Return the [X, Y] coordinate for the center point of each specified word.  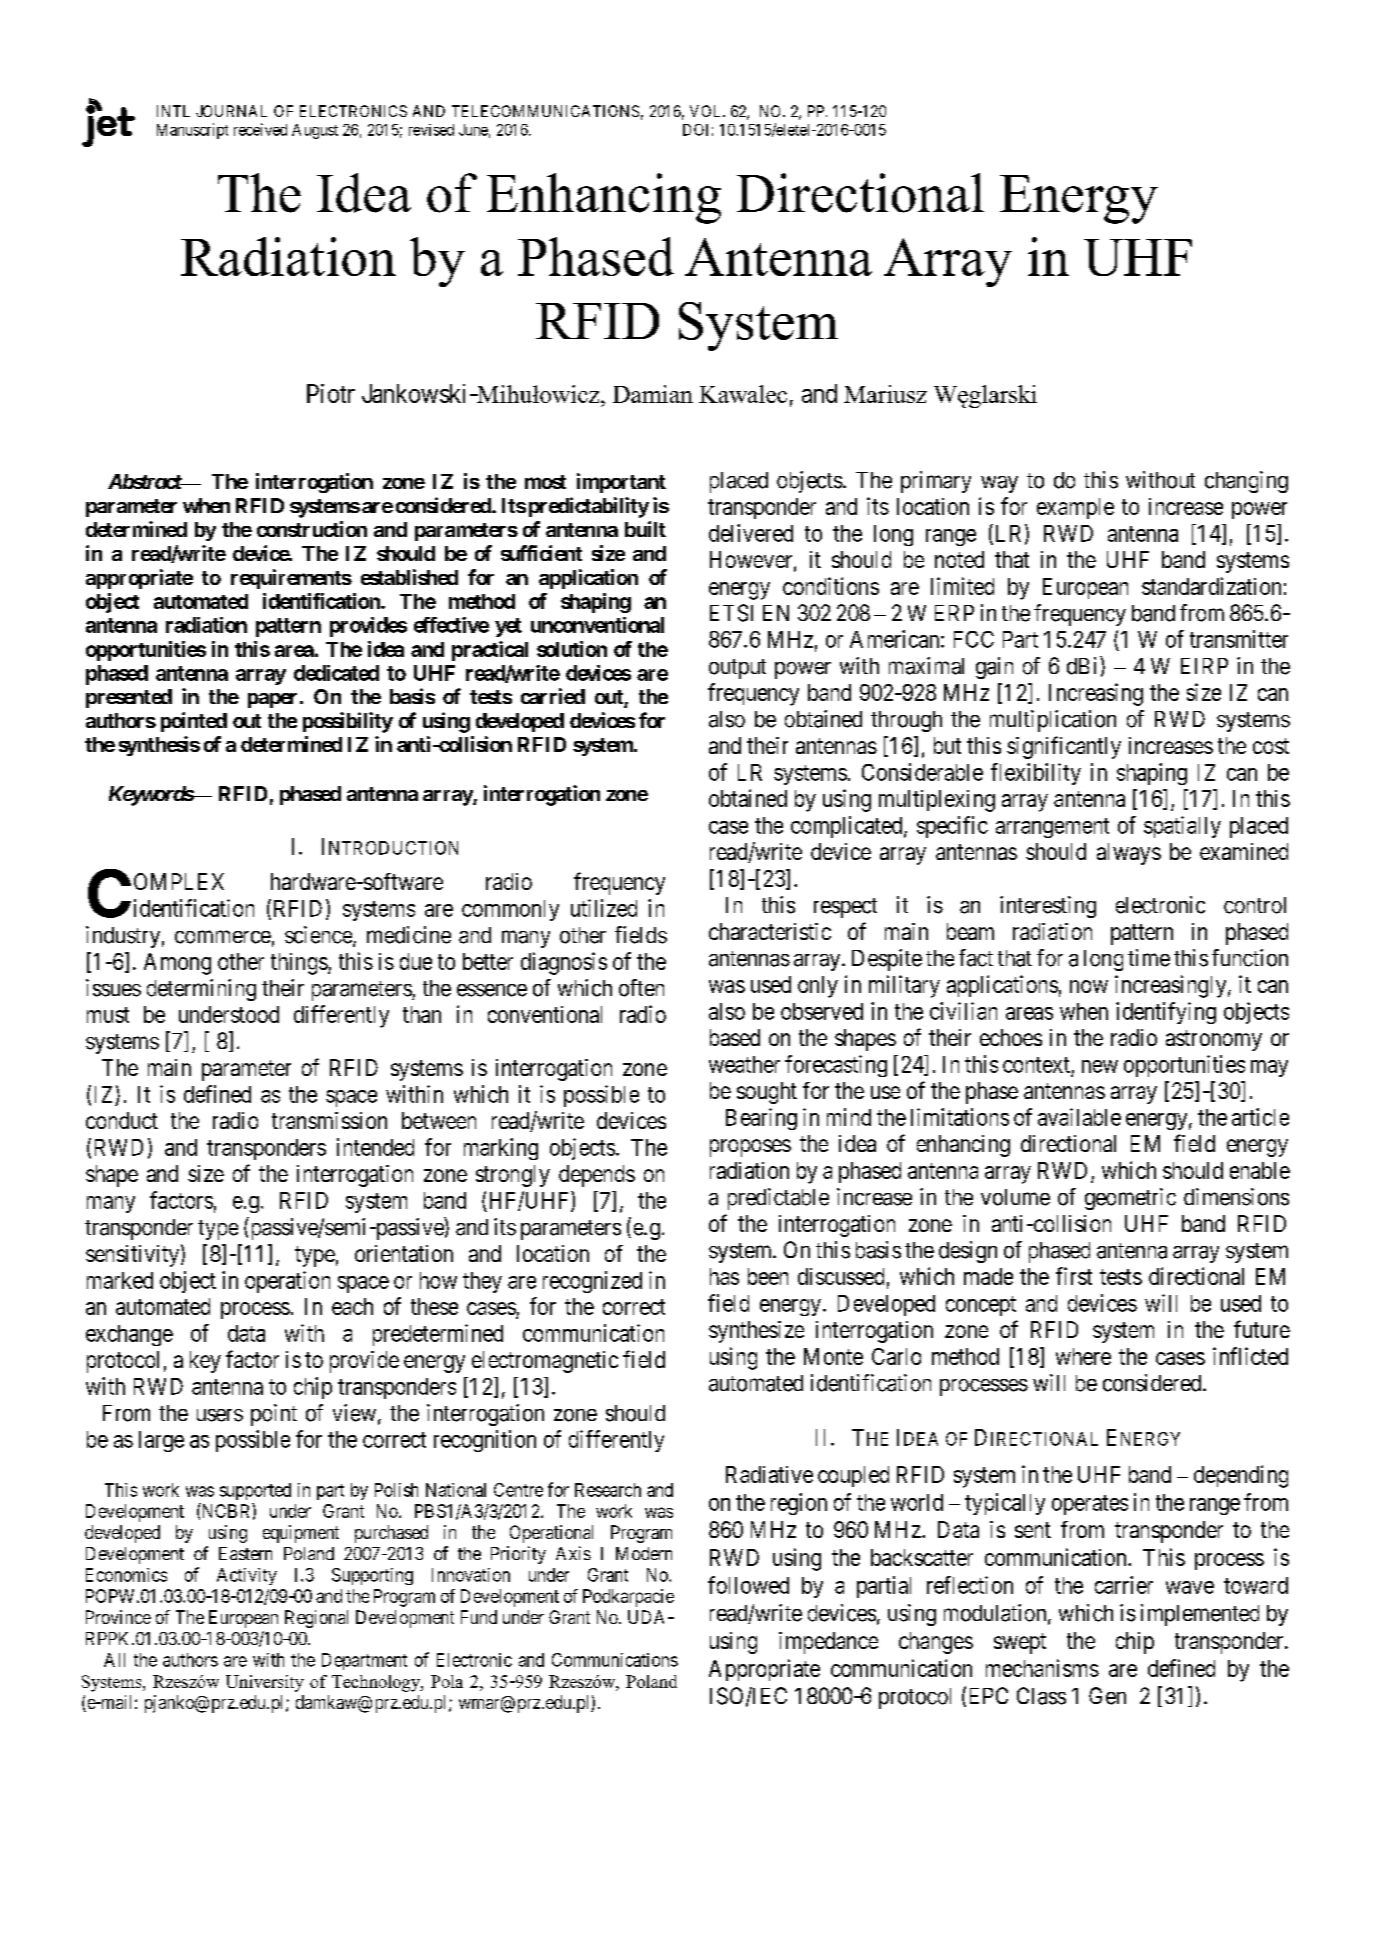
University [265, 1683]
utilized [604, 908]
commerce [223, 937]
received [260, 129]
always [1129, 854]
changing [1246, 482]
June [473, 130]
